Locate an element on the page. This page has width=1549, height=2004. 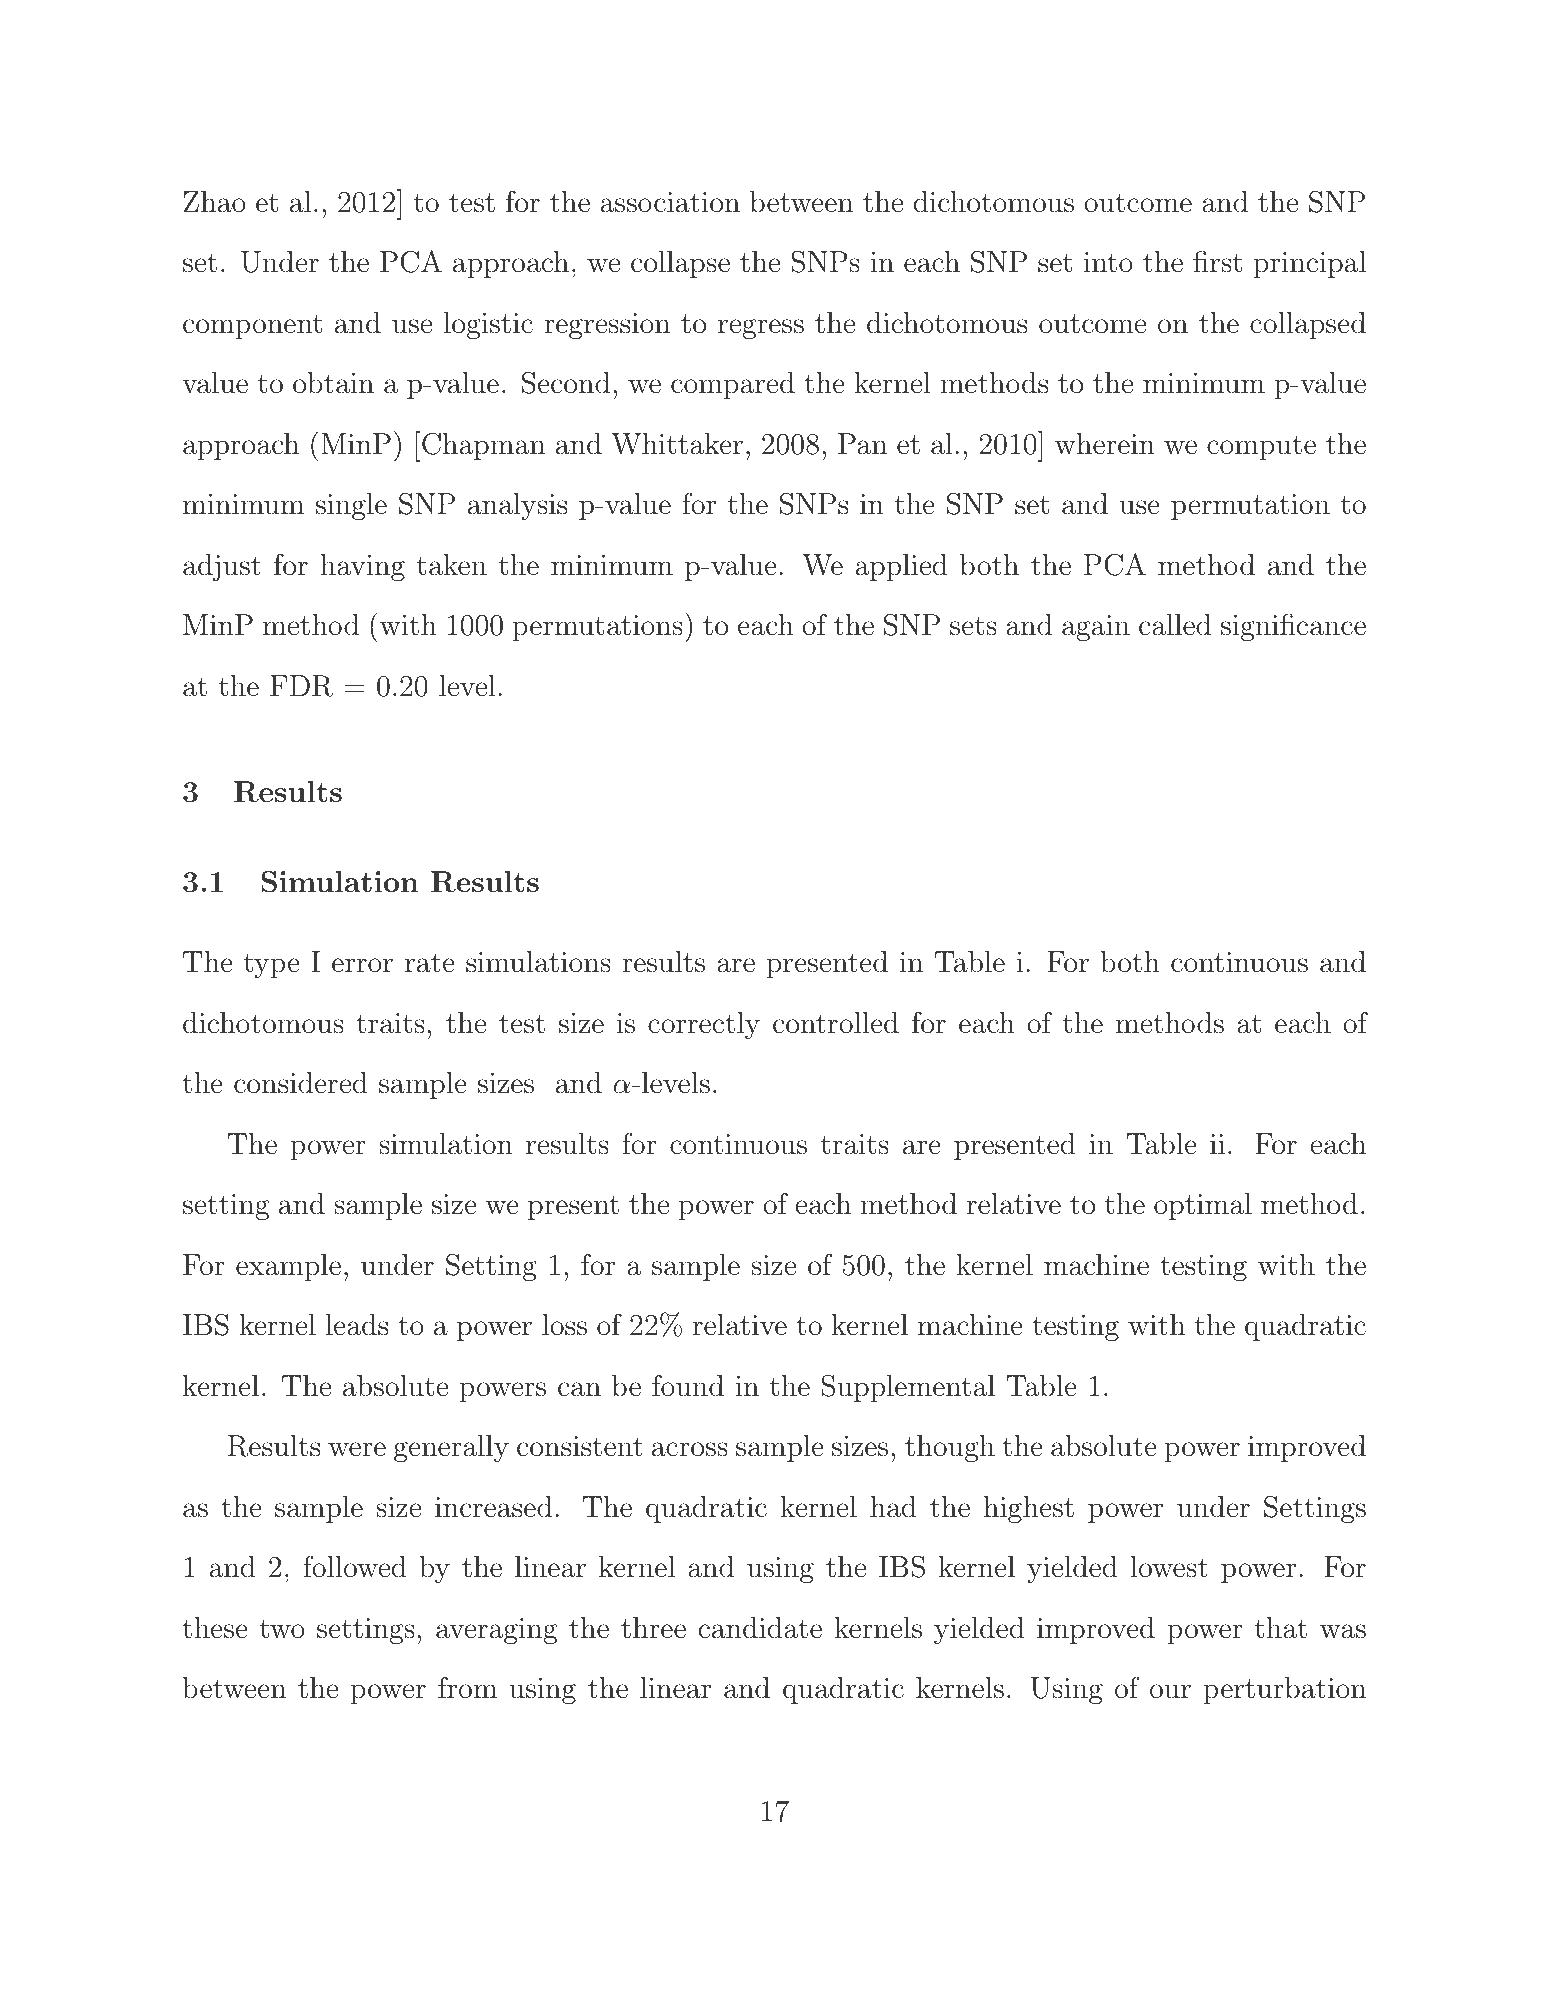
error is located at coordinates (362, 965).
